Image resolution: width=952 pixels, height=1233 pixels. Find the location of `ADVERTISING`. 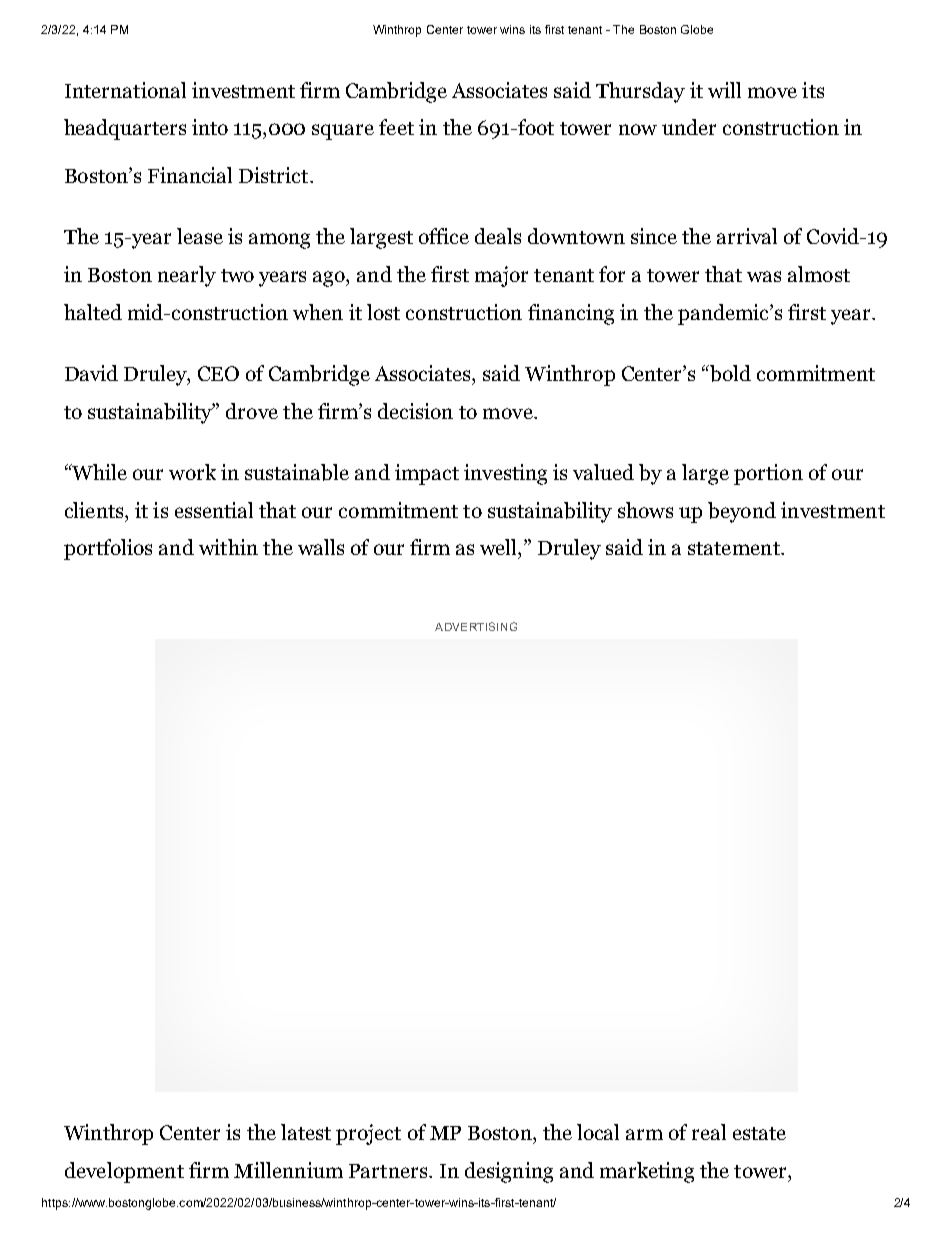

ADVERTISING is located at coordinates (476, 626).
